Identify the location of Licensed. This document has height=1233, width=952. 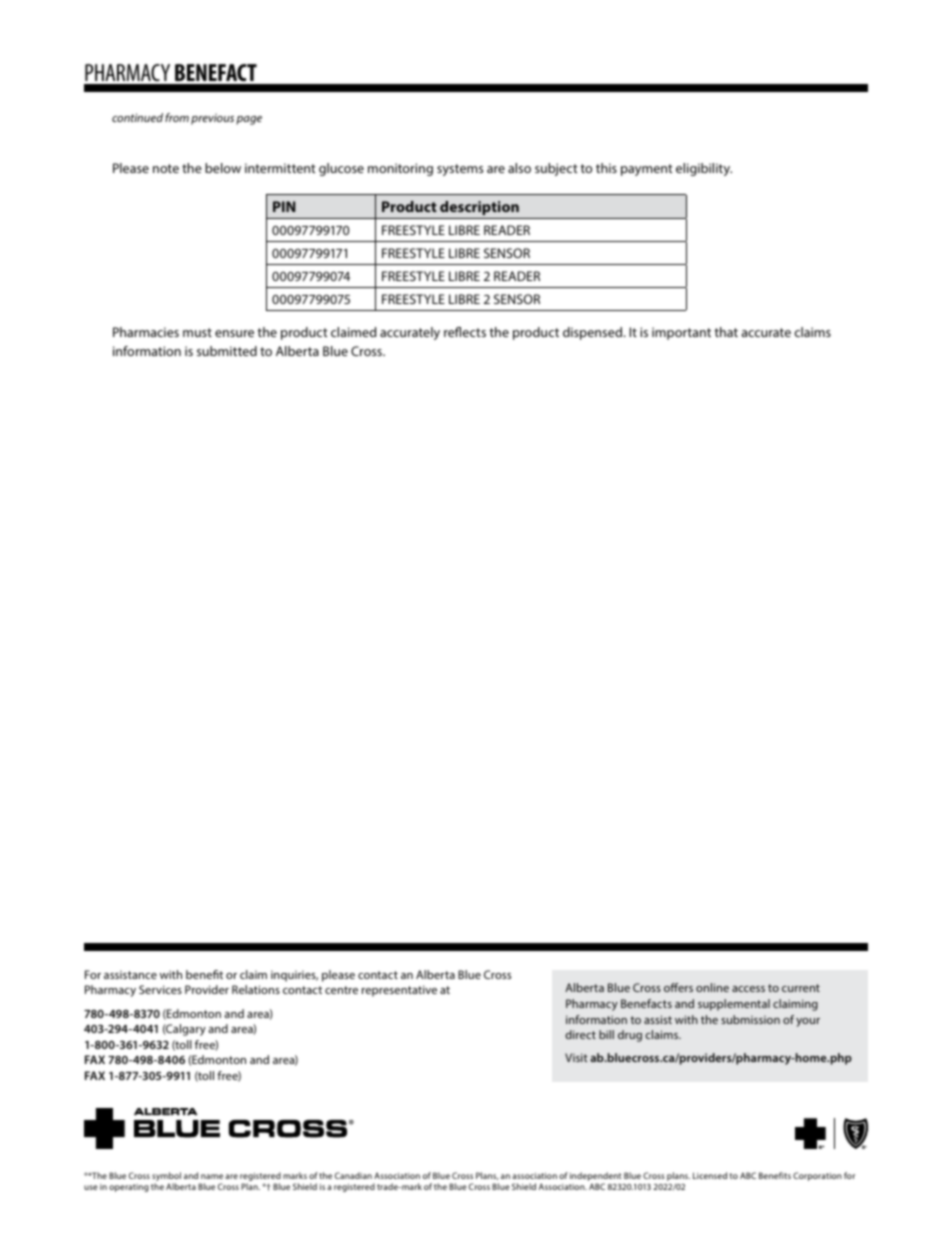
(710, 1175).
